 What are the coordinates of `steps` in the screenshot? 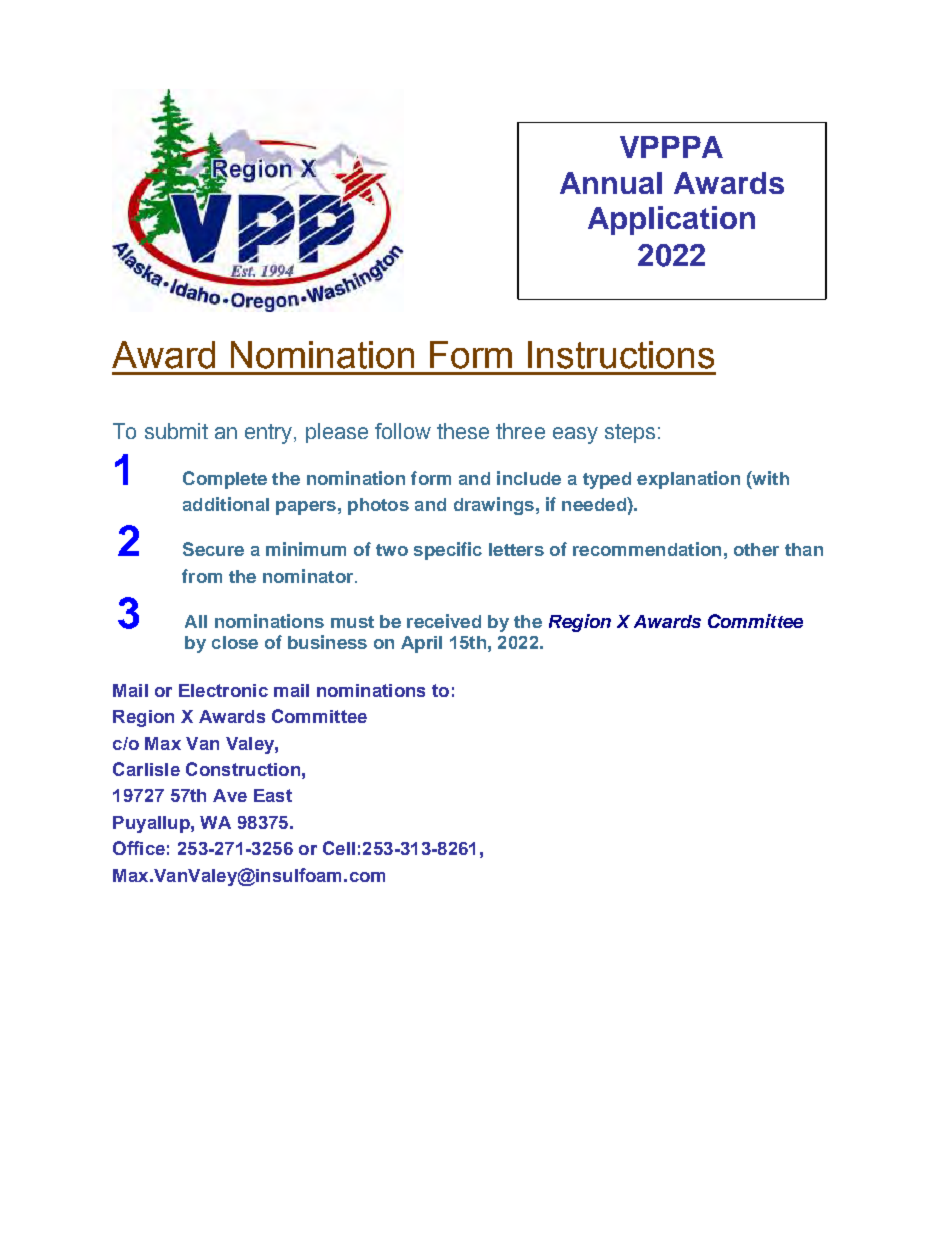 It's located at (630, 433).
